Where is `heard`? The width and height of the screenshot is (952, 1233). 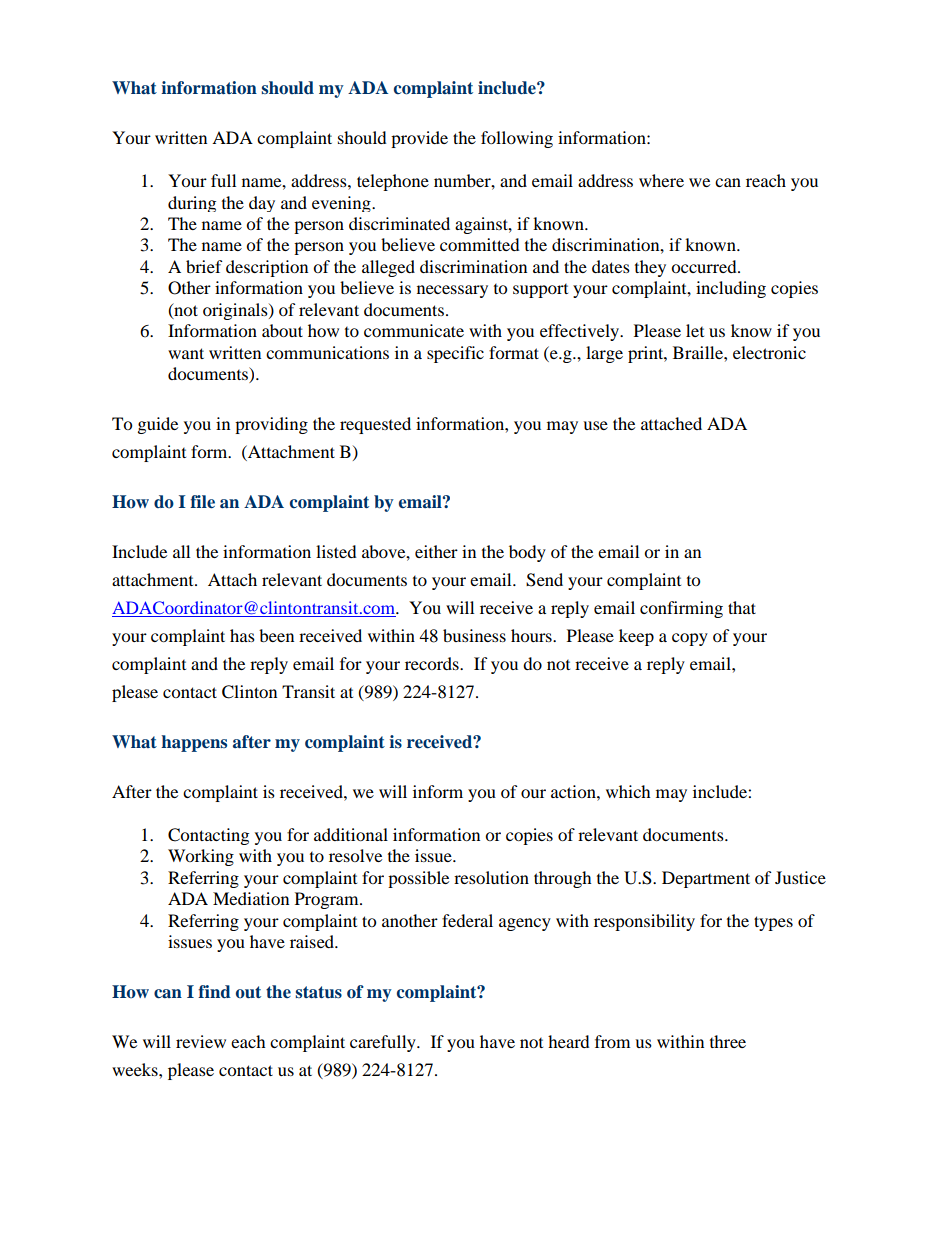 heard is located at coordinates (569, 1041).
